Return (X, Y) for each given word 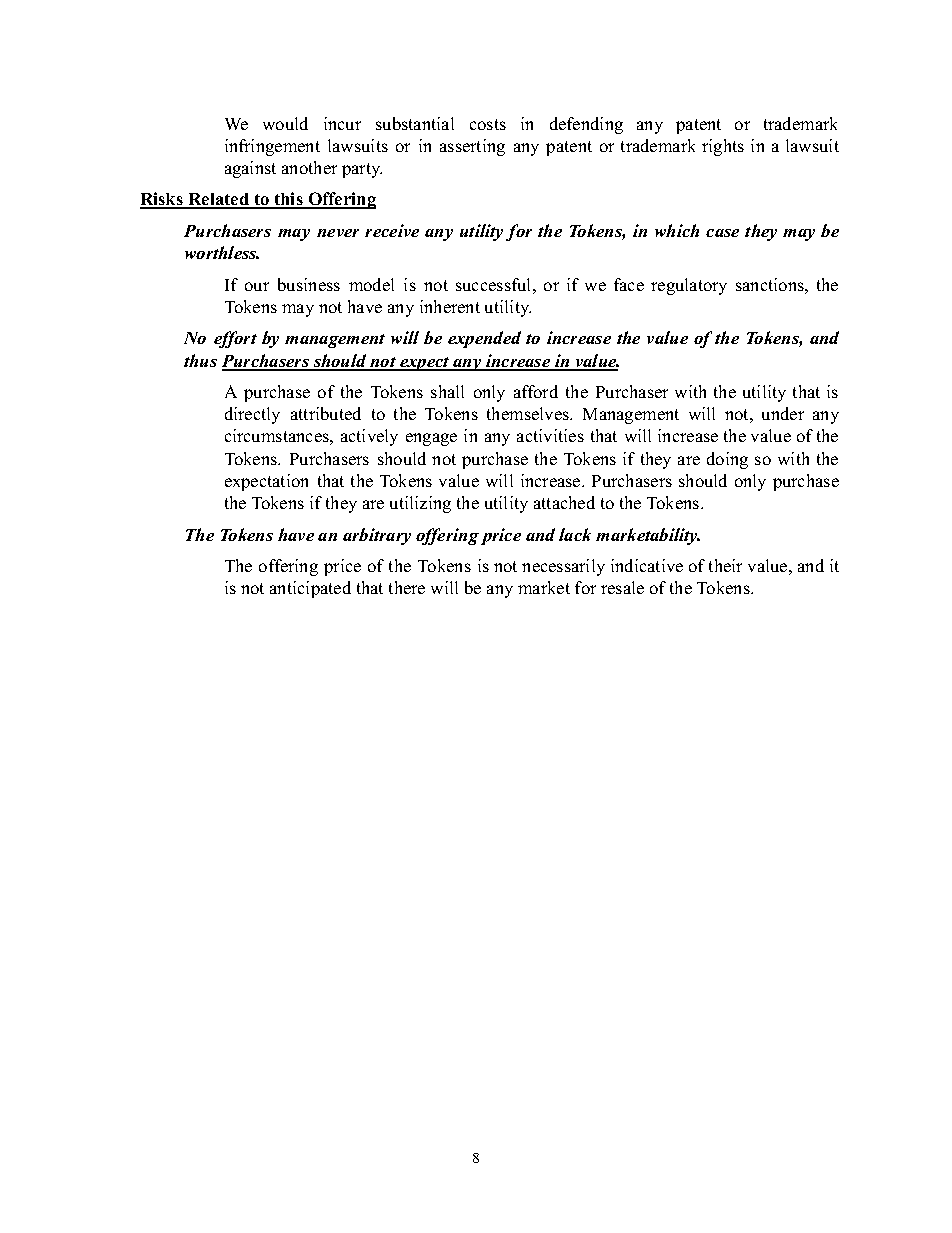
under (783, 413)
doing (727, 460)
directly (252, 415)
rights (723, 147)
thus (200, 360)
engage (431, 439)
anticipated (310, 589)
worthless (222, 252)
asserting (472, 147)
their (725, 565)
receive (392, 230)
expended (484, 339)
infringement (272, 147)
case (722, 233)
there (407, 587)
